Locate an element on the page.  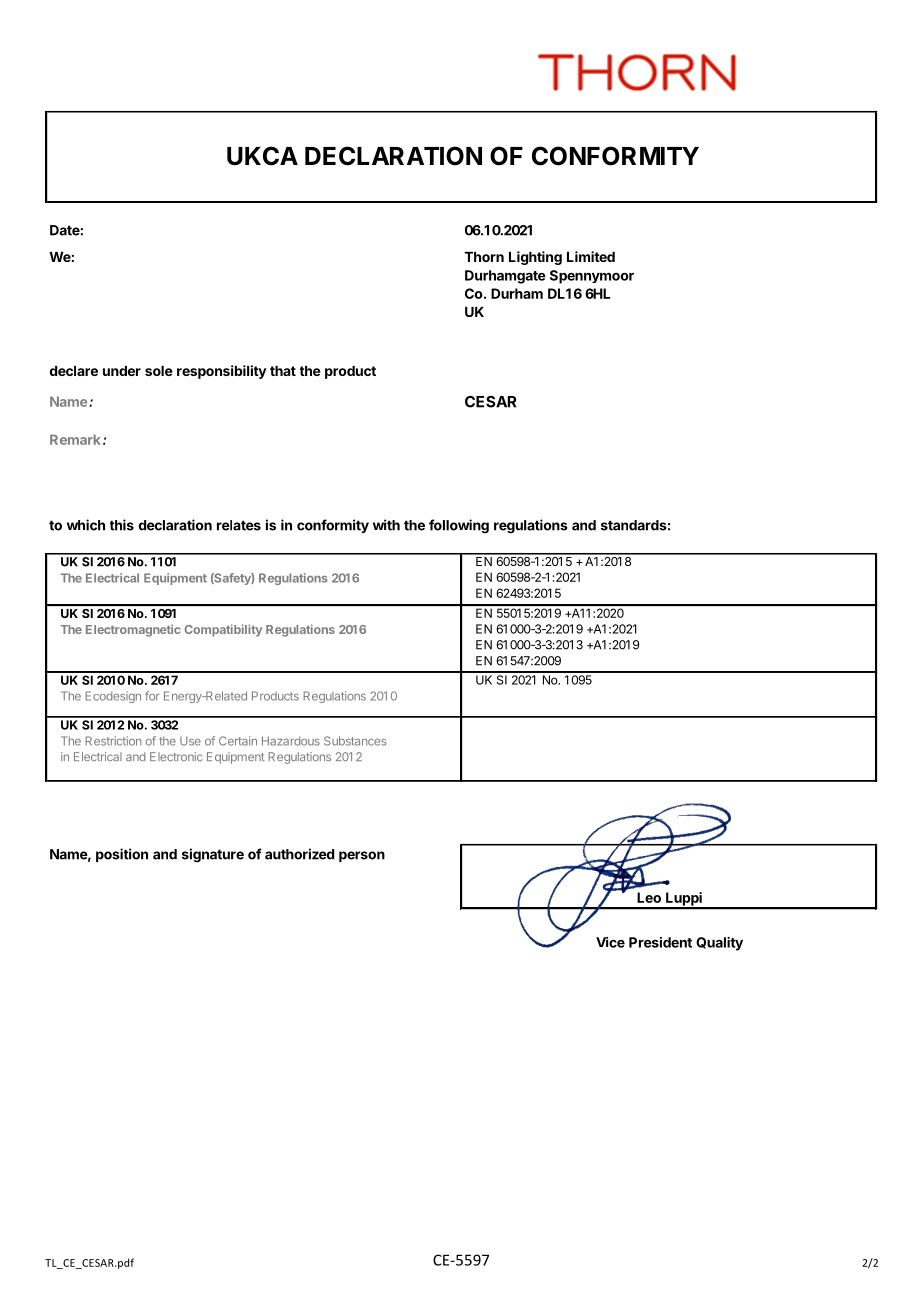
person is located at coordinates (362, 856).
